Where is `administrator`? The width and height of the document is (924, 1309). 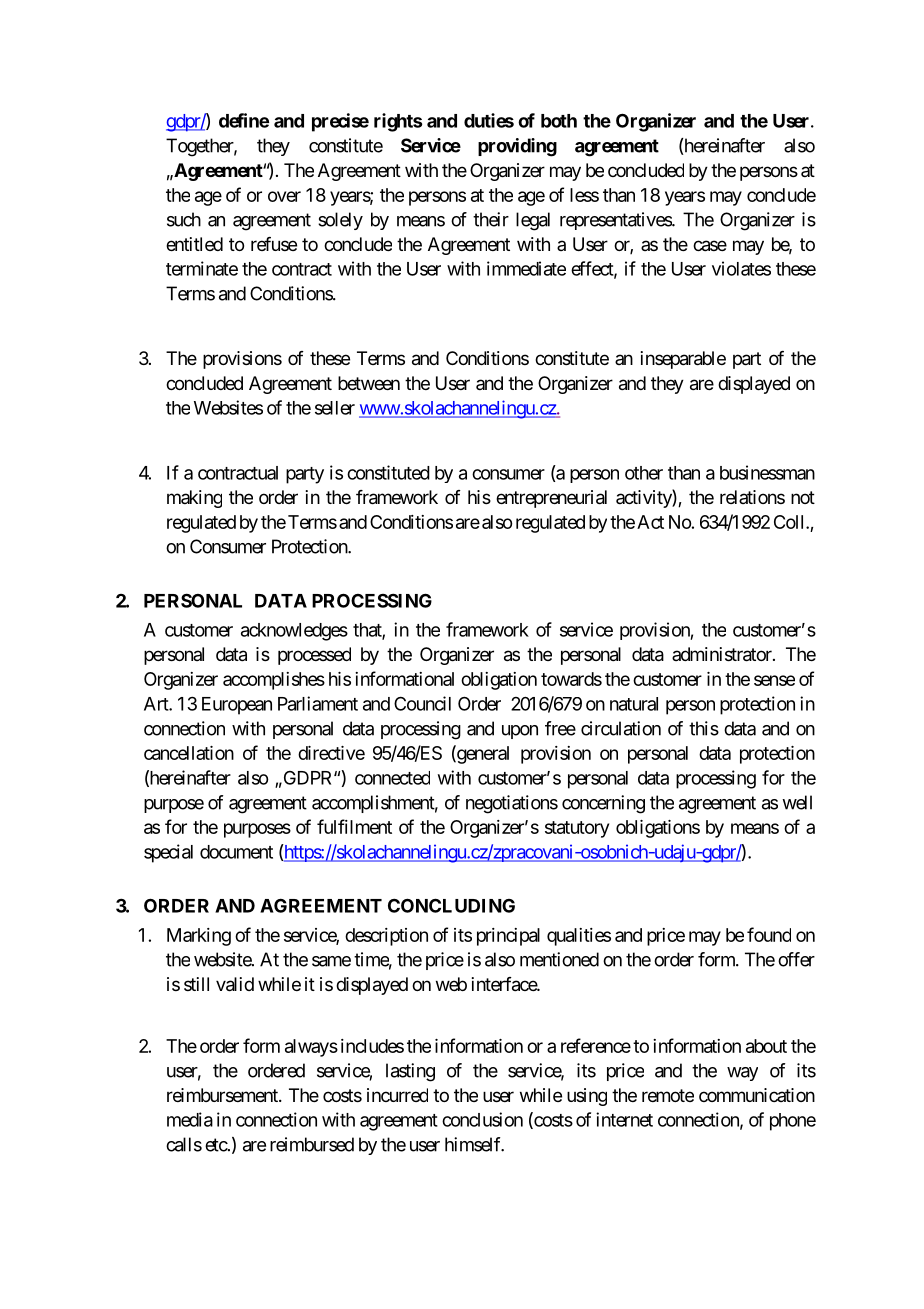
administrator is located at coordinates (723, 654).
